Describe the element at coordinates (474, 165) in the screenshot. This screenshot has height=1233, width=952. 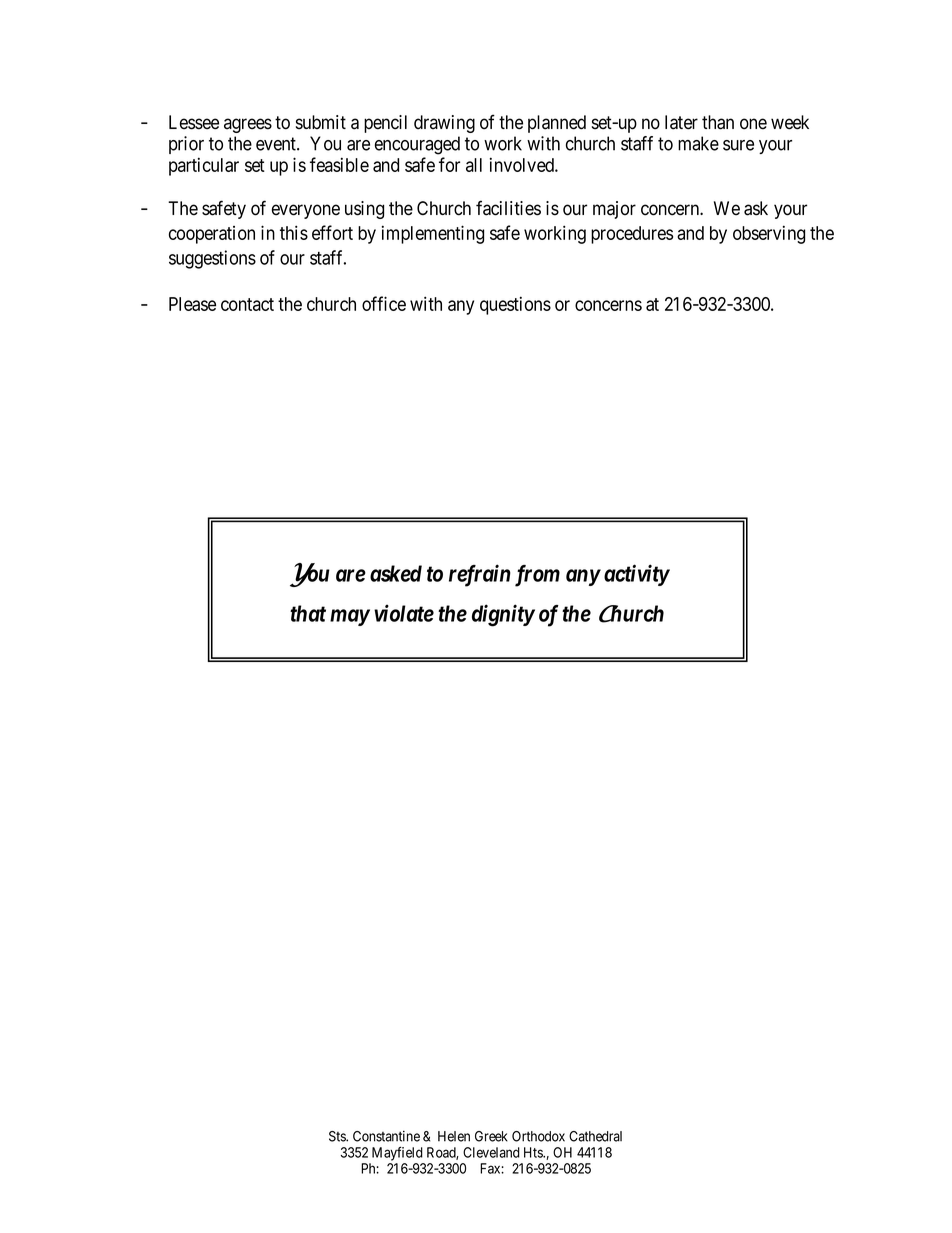
I see `all` at that location.
